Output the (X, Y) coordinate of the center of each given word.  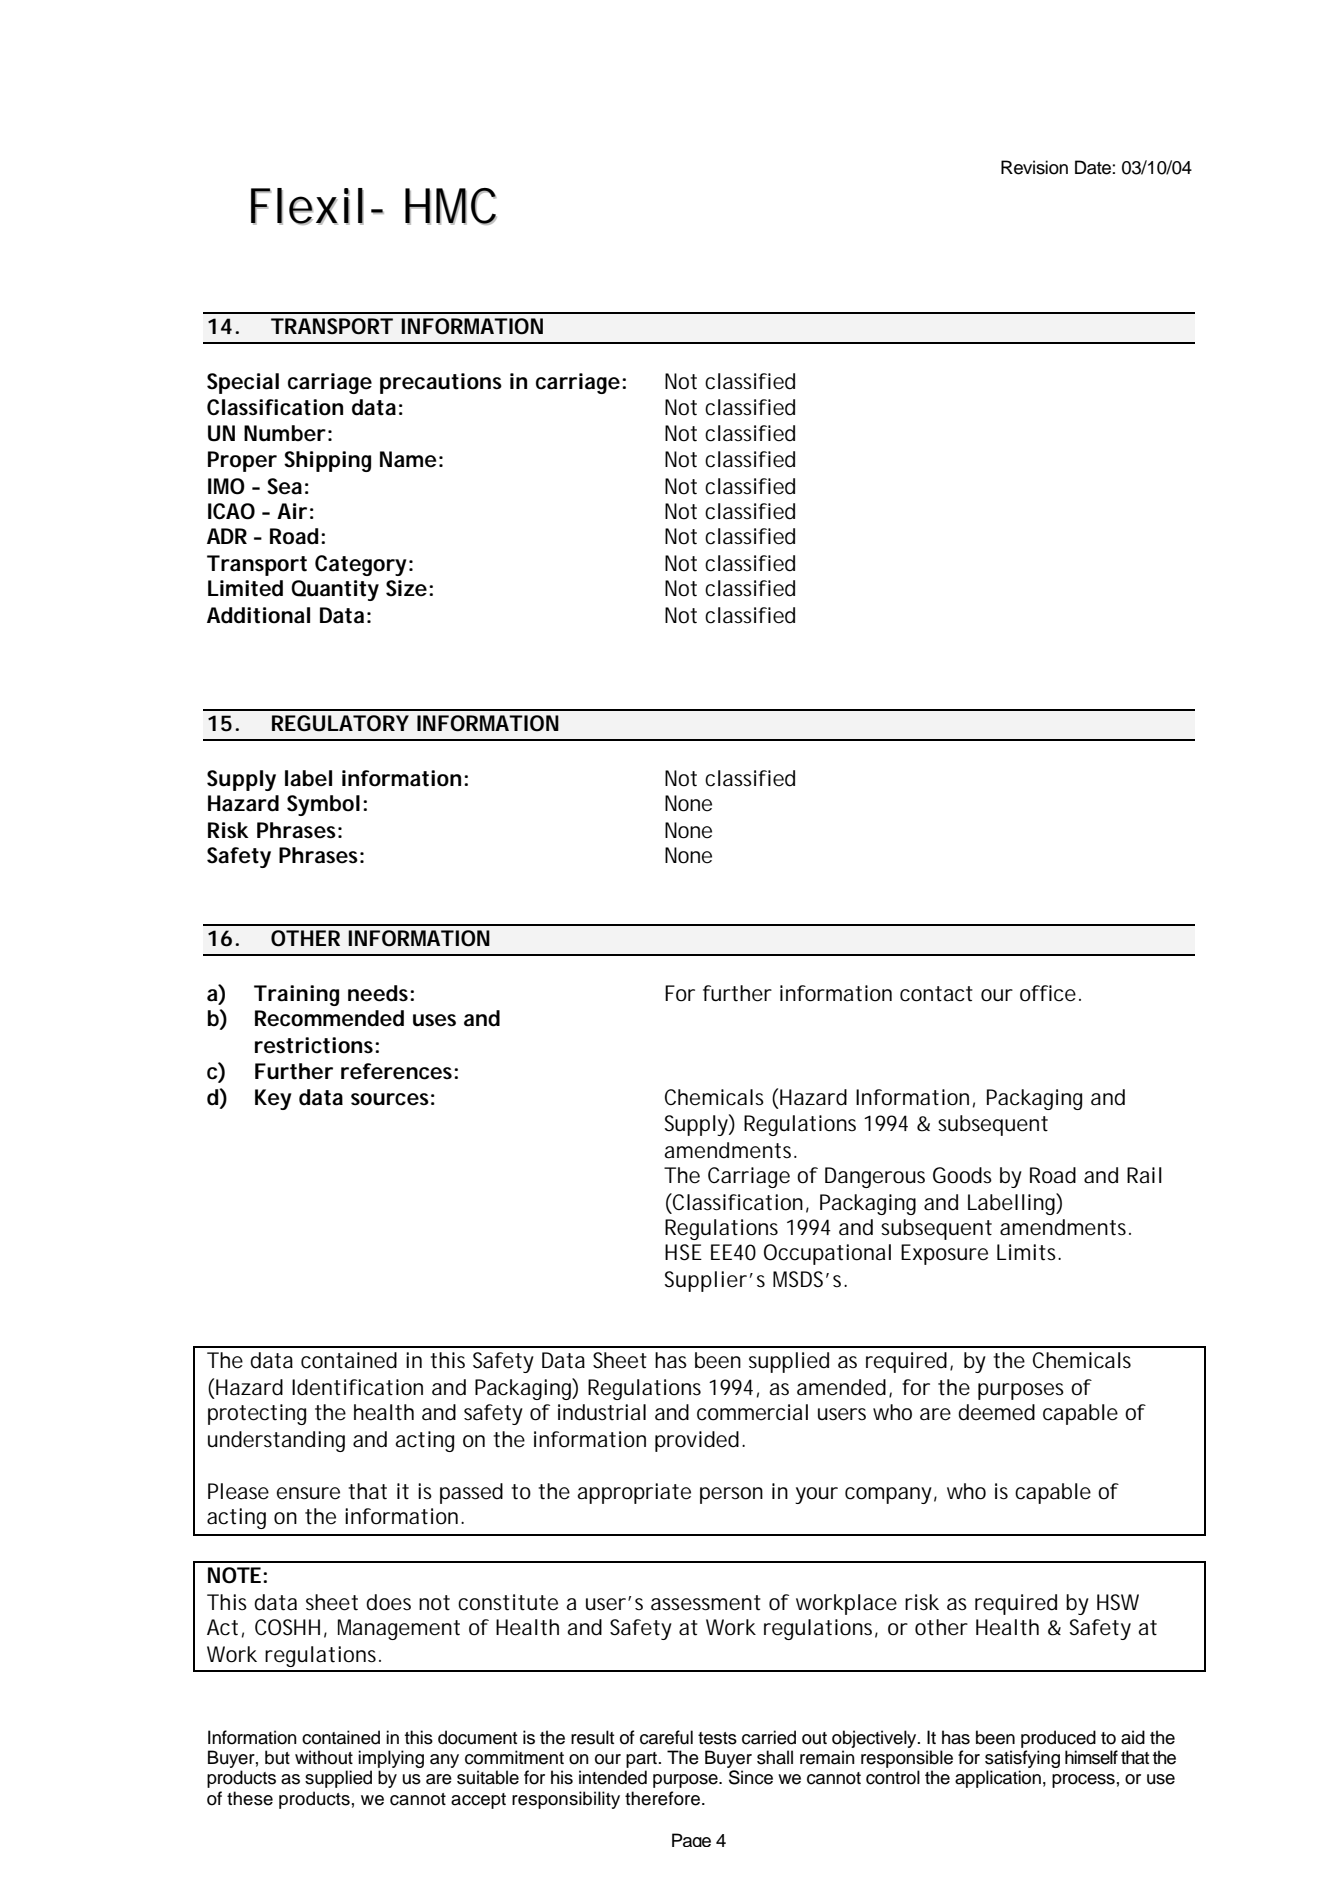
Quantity (335, 590)
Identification (357, 1387)
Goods (962, 1175)
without (324, 1757)
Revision (1034, 167)
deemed (996, 1412)
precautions (441, 383)
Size (406, 588)
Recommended (329, 1018)
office (1048, 993)
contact (936, 994)
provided (697, 1441)
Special (243, 383)
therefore (662, 1798)
